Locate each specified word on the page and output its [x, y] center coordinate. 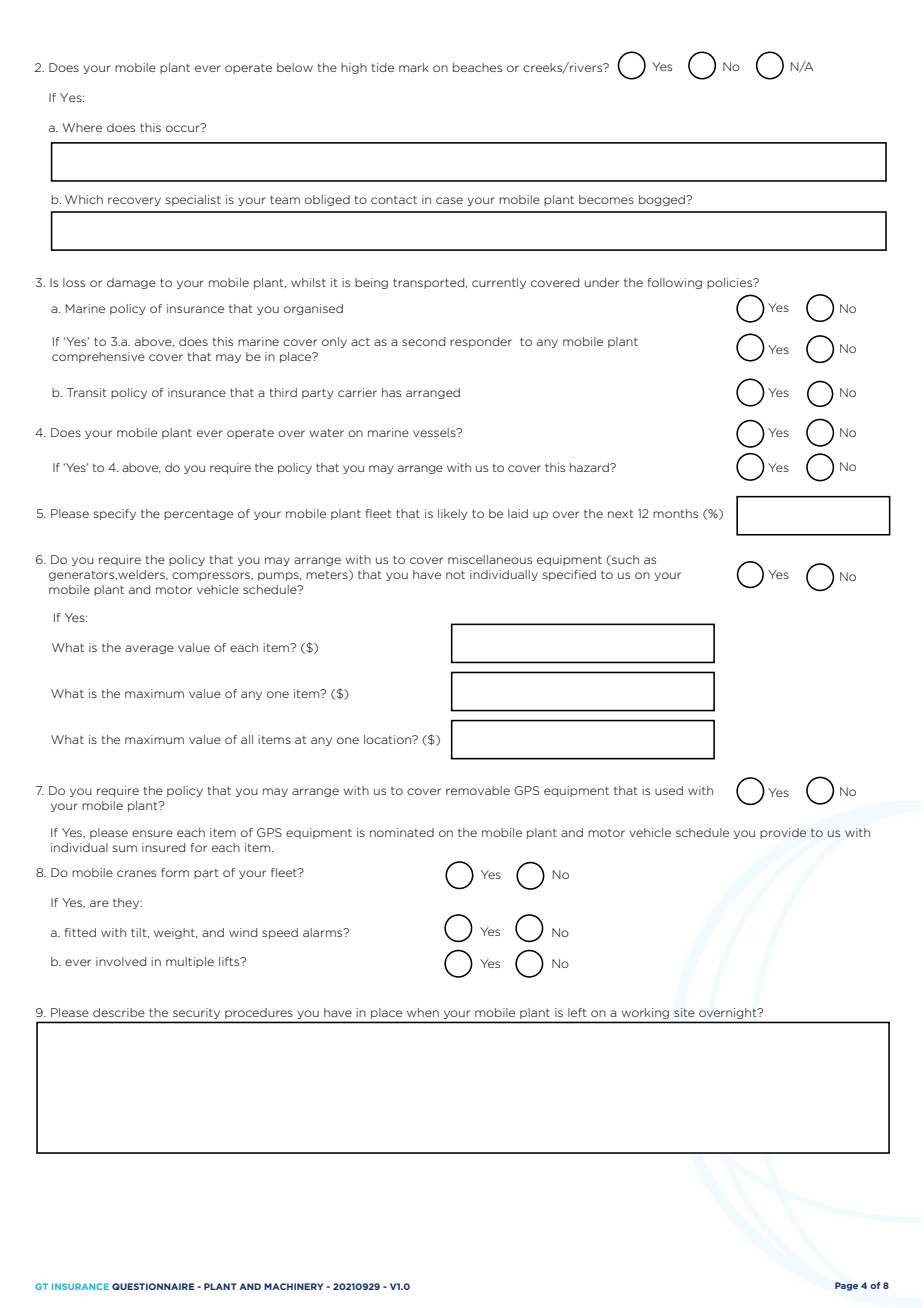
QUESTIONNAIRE [153, 1286]
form [175, 872]
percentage [198, 515]
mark [414, 67]
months [675, 513]
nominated [402, 832]
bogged [663, 200]
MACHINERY [294, 1286]
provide [783, 833]
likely [453, 514]
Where [82, 127]
